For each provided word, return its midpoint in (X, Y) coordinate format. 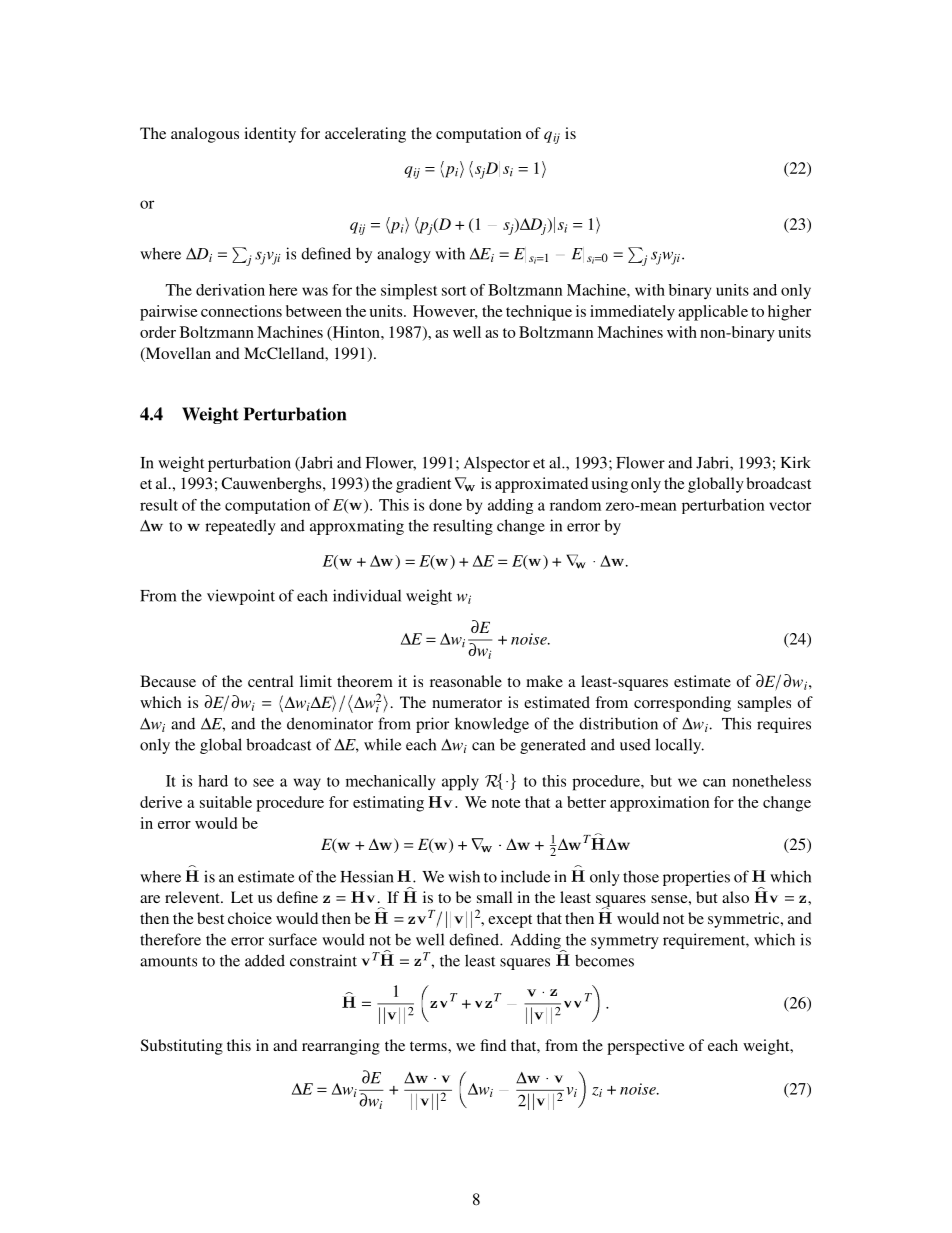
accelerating (365, 135)
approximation (659, 804)
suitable (226, 802)
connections (241, 311)
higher (789, 313)
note (506, 803)
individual (367, 595)
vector (790, 506)
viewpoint (241, 597)
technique (539, 313)
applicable (713, 313)
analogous (205, 135)
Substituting (182, 1047)
